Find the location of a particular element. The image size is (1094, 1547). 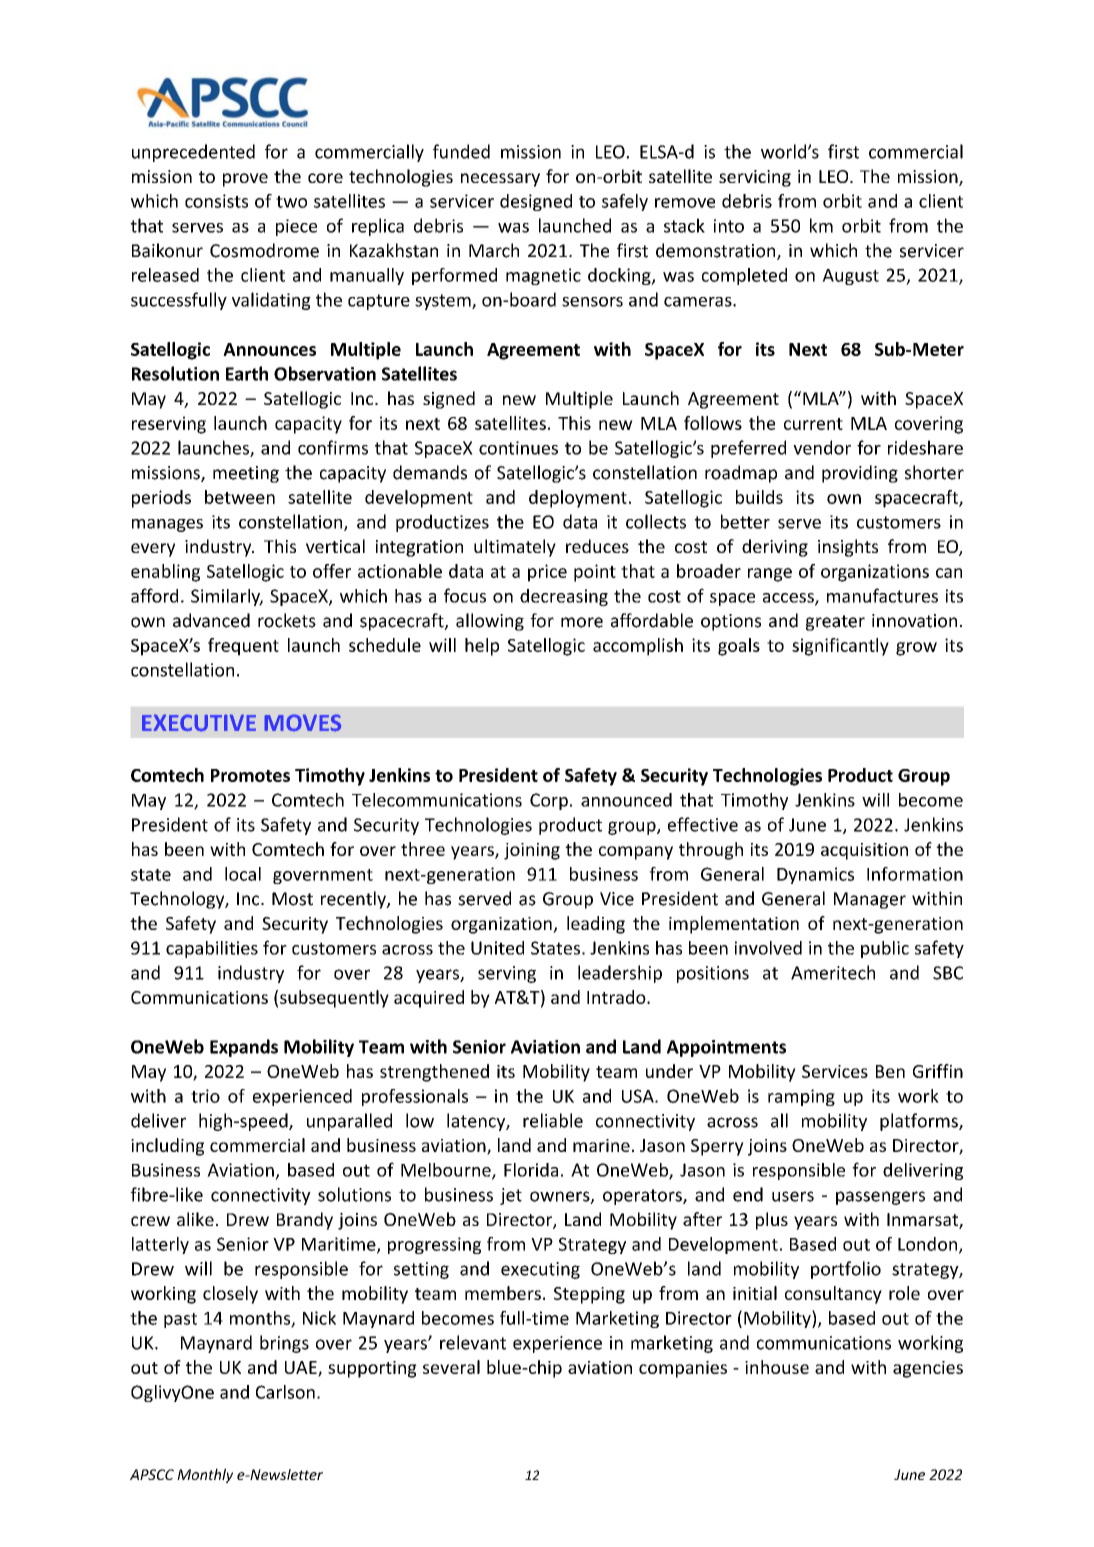

ramping is located at coordinates (801, 1097).
